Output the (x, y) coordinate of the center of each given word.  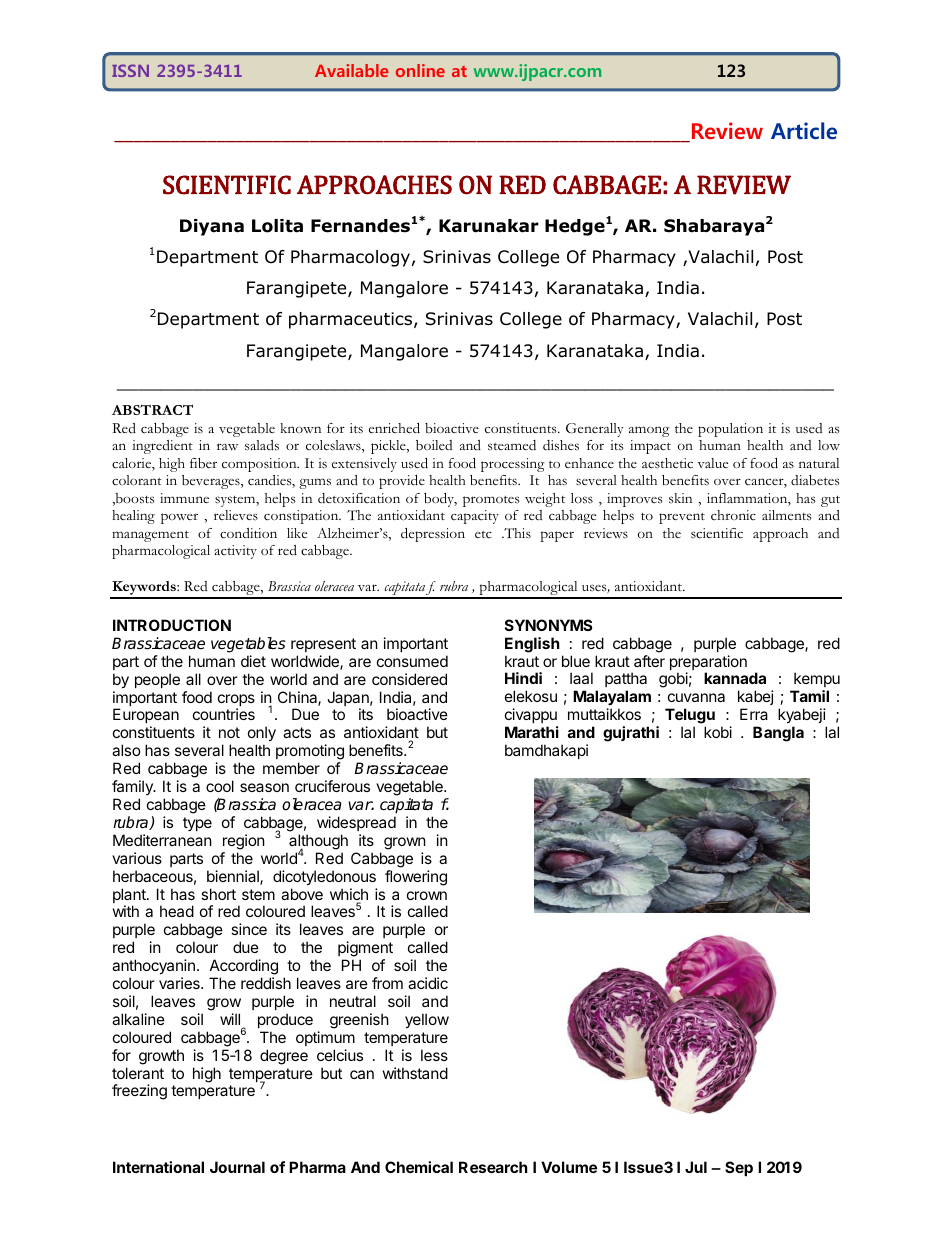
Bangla (778, 734)
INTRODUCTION (172, 625)
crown (427, 895)
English (532, 645)
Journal (237, 1167)
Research (493, 1167)
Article (804, 131)
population (730, 430)
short (218, 894)
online (420, 70)
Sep (739, 1168)
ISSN (130, 70)
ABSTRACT (152, 410)
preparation (708, 664)
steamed (512, 445)
